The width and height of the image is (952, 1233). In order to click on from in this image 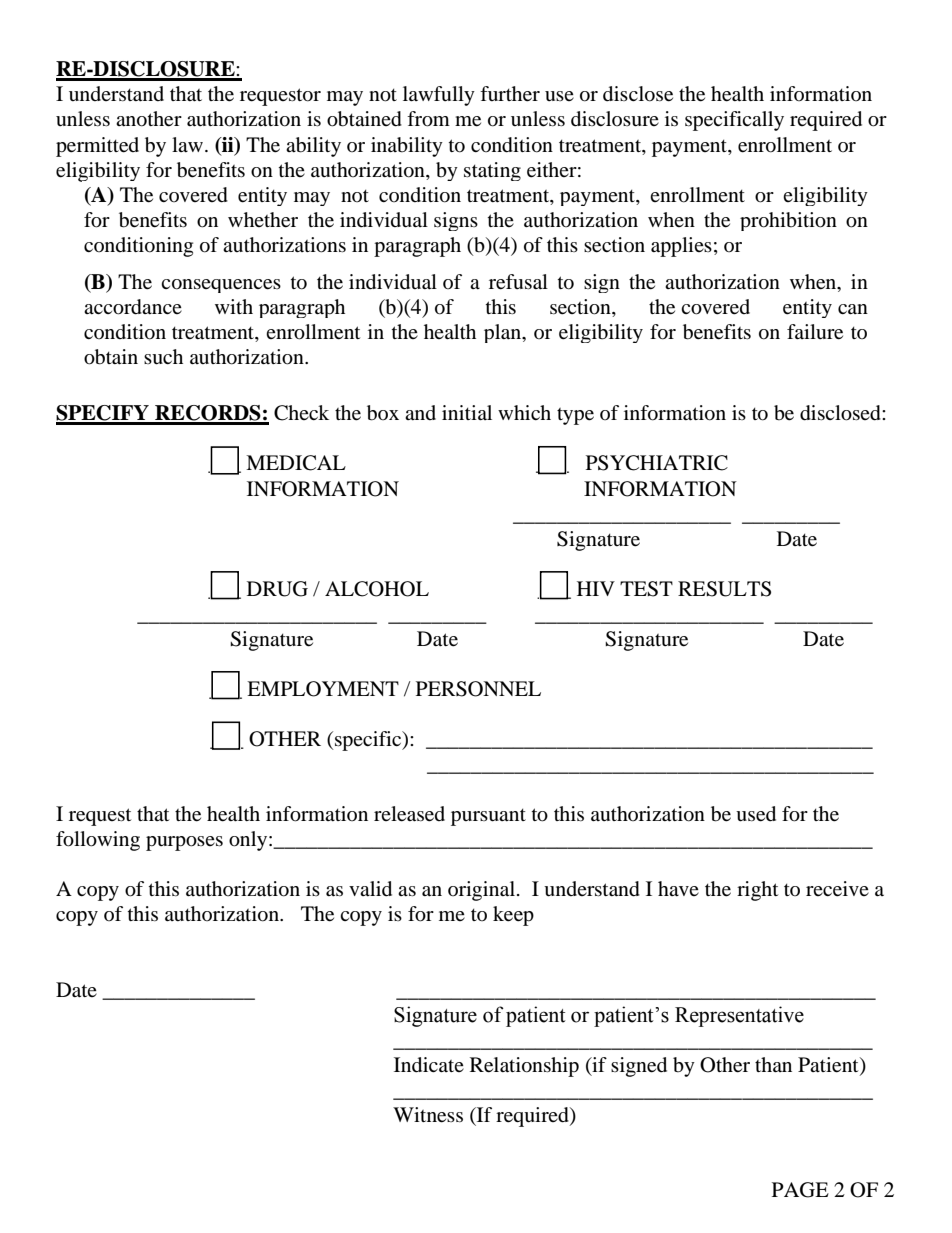, I will do `click(428, 119)`.
